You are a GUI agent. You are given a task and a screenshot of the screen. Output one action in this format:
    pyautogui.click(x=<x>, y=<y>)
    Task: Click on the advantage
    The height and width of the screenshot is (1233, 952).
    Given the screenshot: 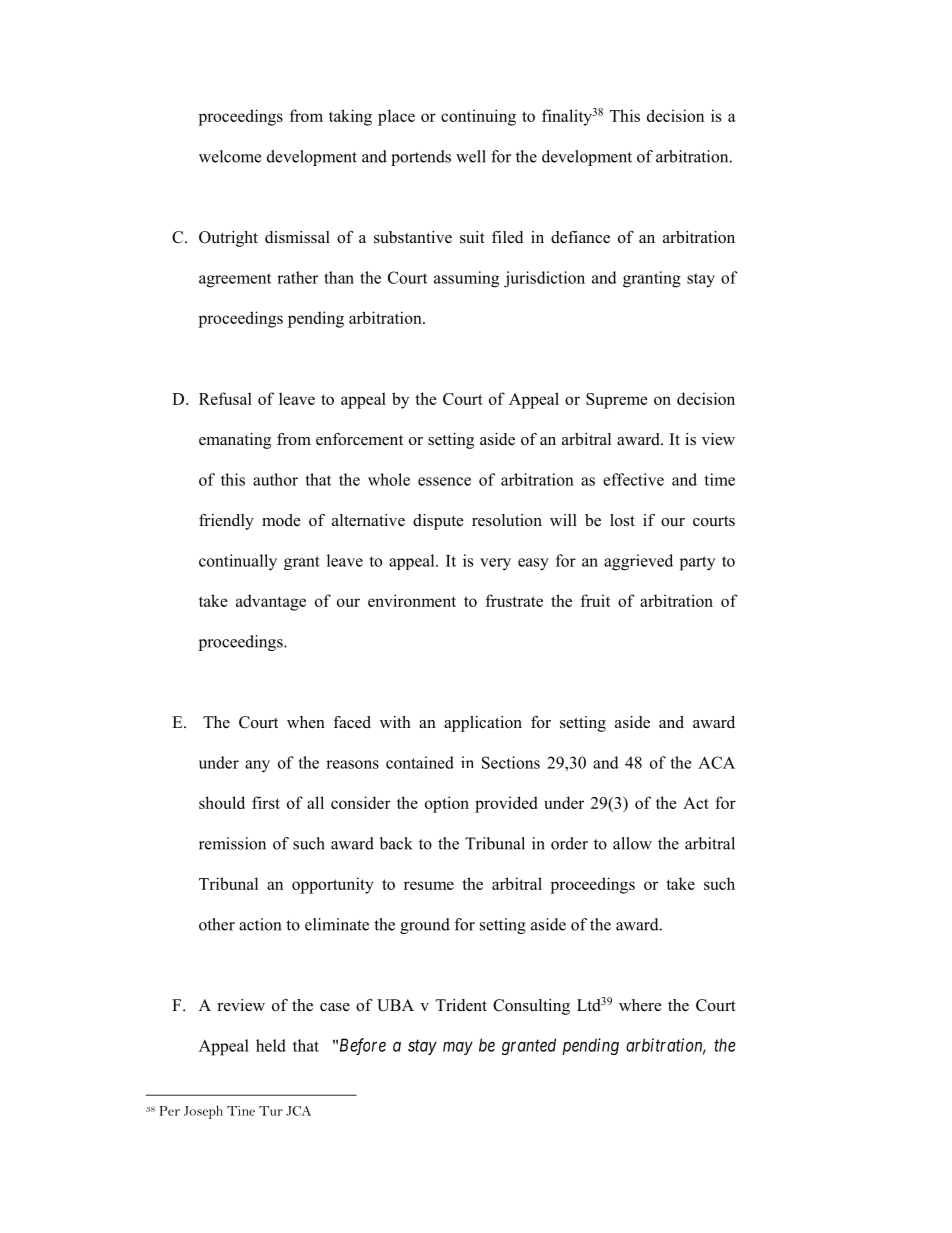 What is the action you would take?
    pyautogui.click(x=271, y=602)
